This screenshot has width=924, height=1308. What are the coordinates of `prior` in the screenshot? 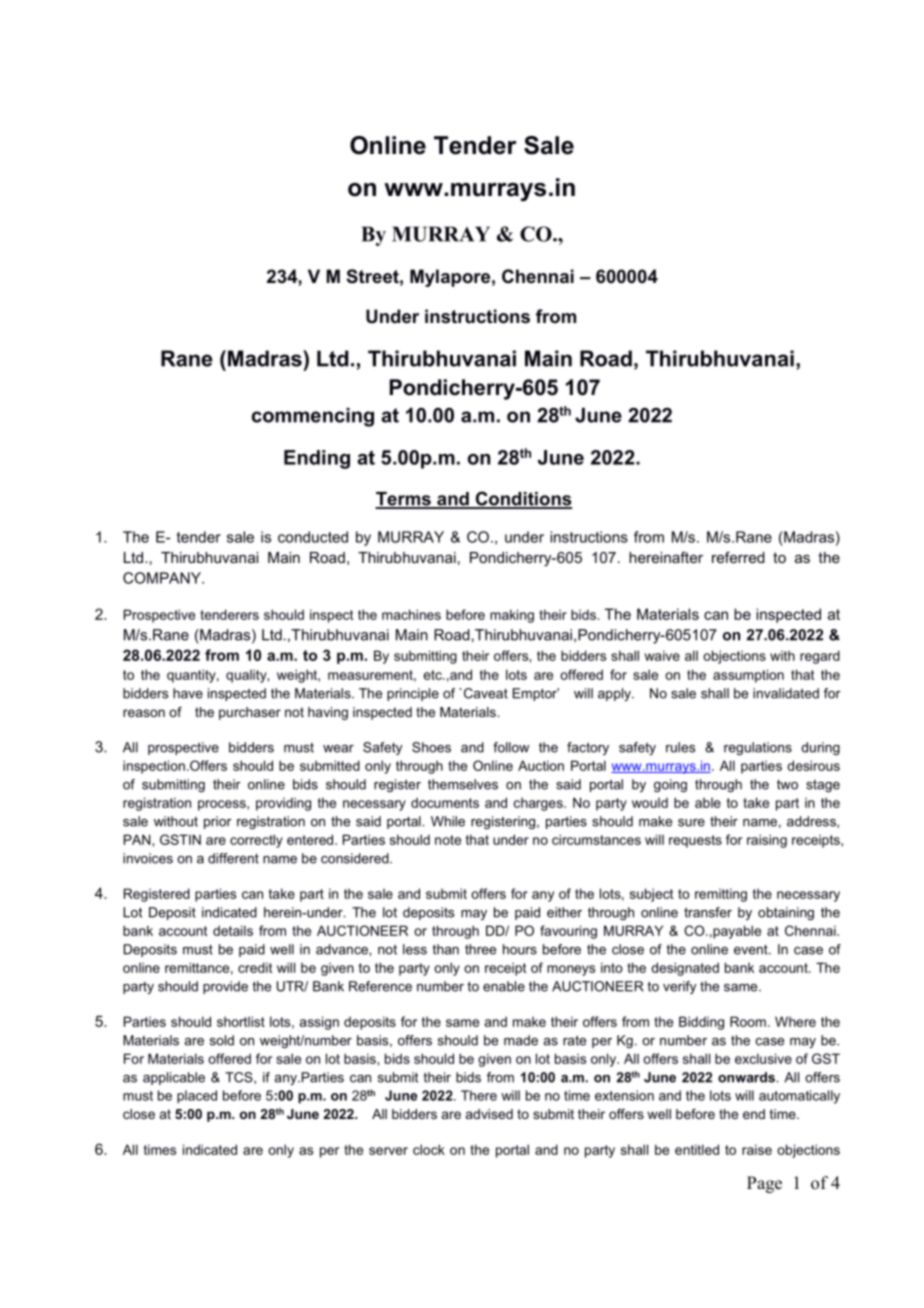 It's located at (217, 822).
